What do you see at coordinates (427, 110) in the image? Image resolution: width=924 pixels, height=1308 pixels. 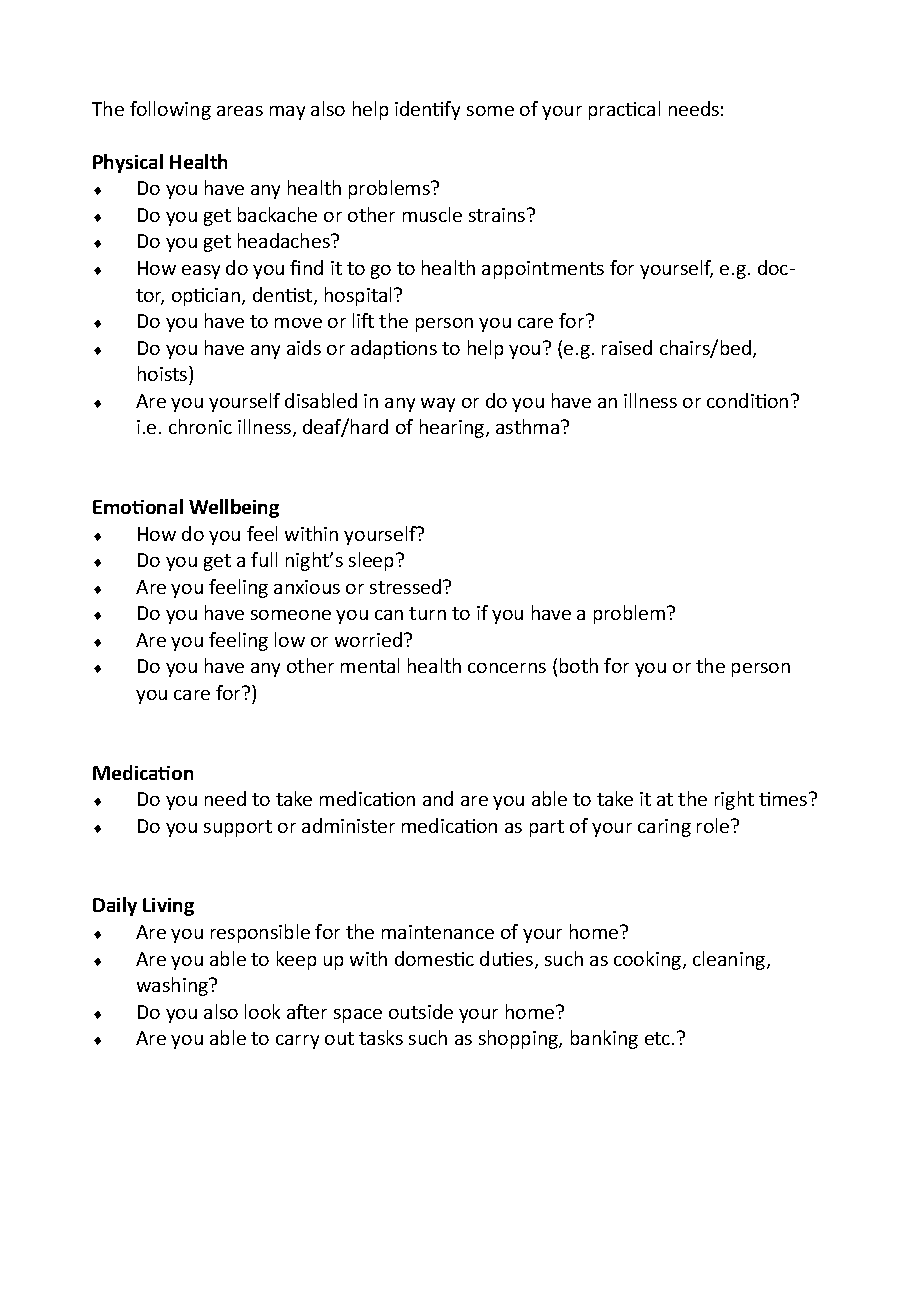 I see `identify` at bounding box center [427, 110].
